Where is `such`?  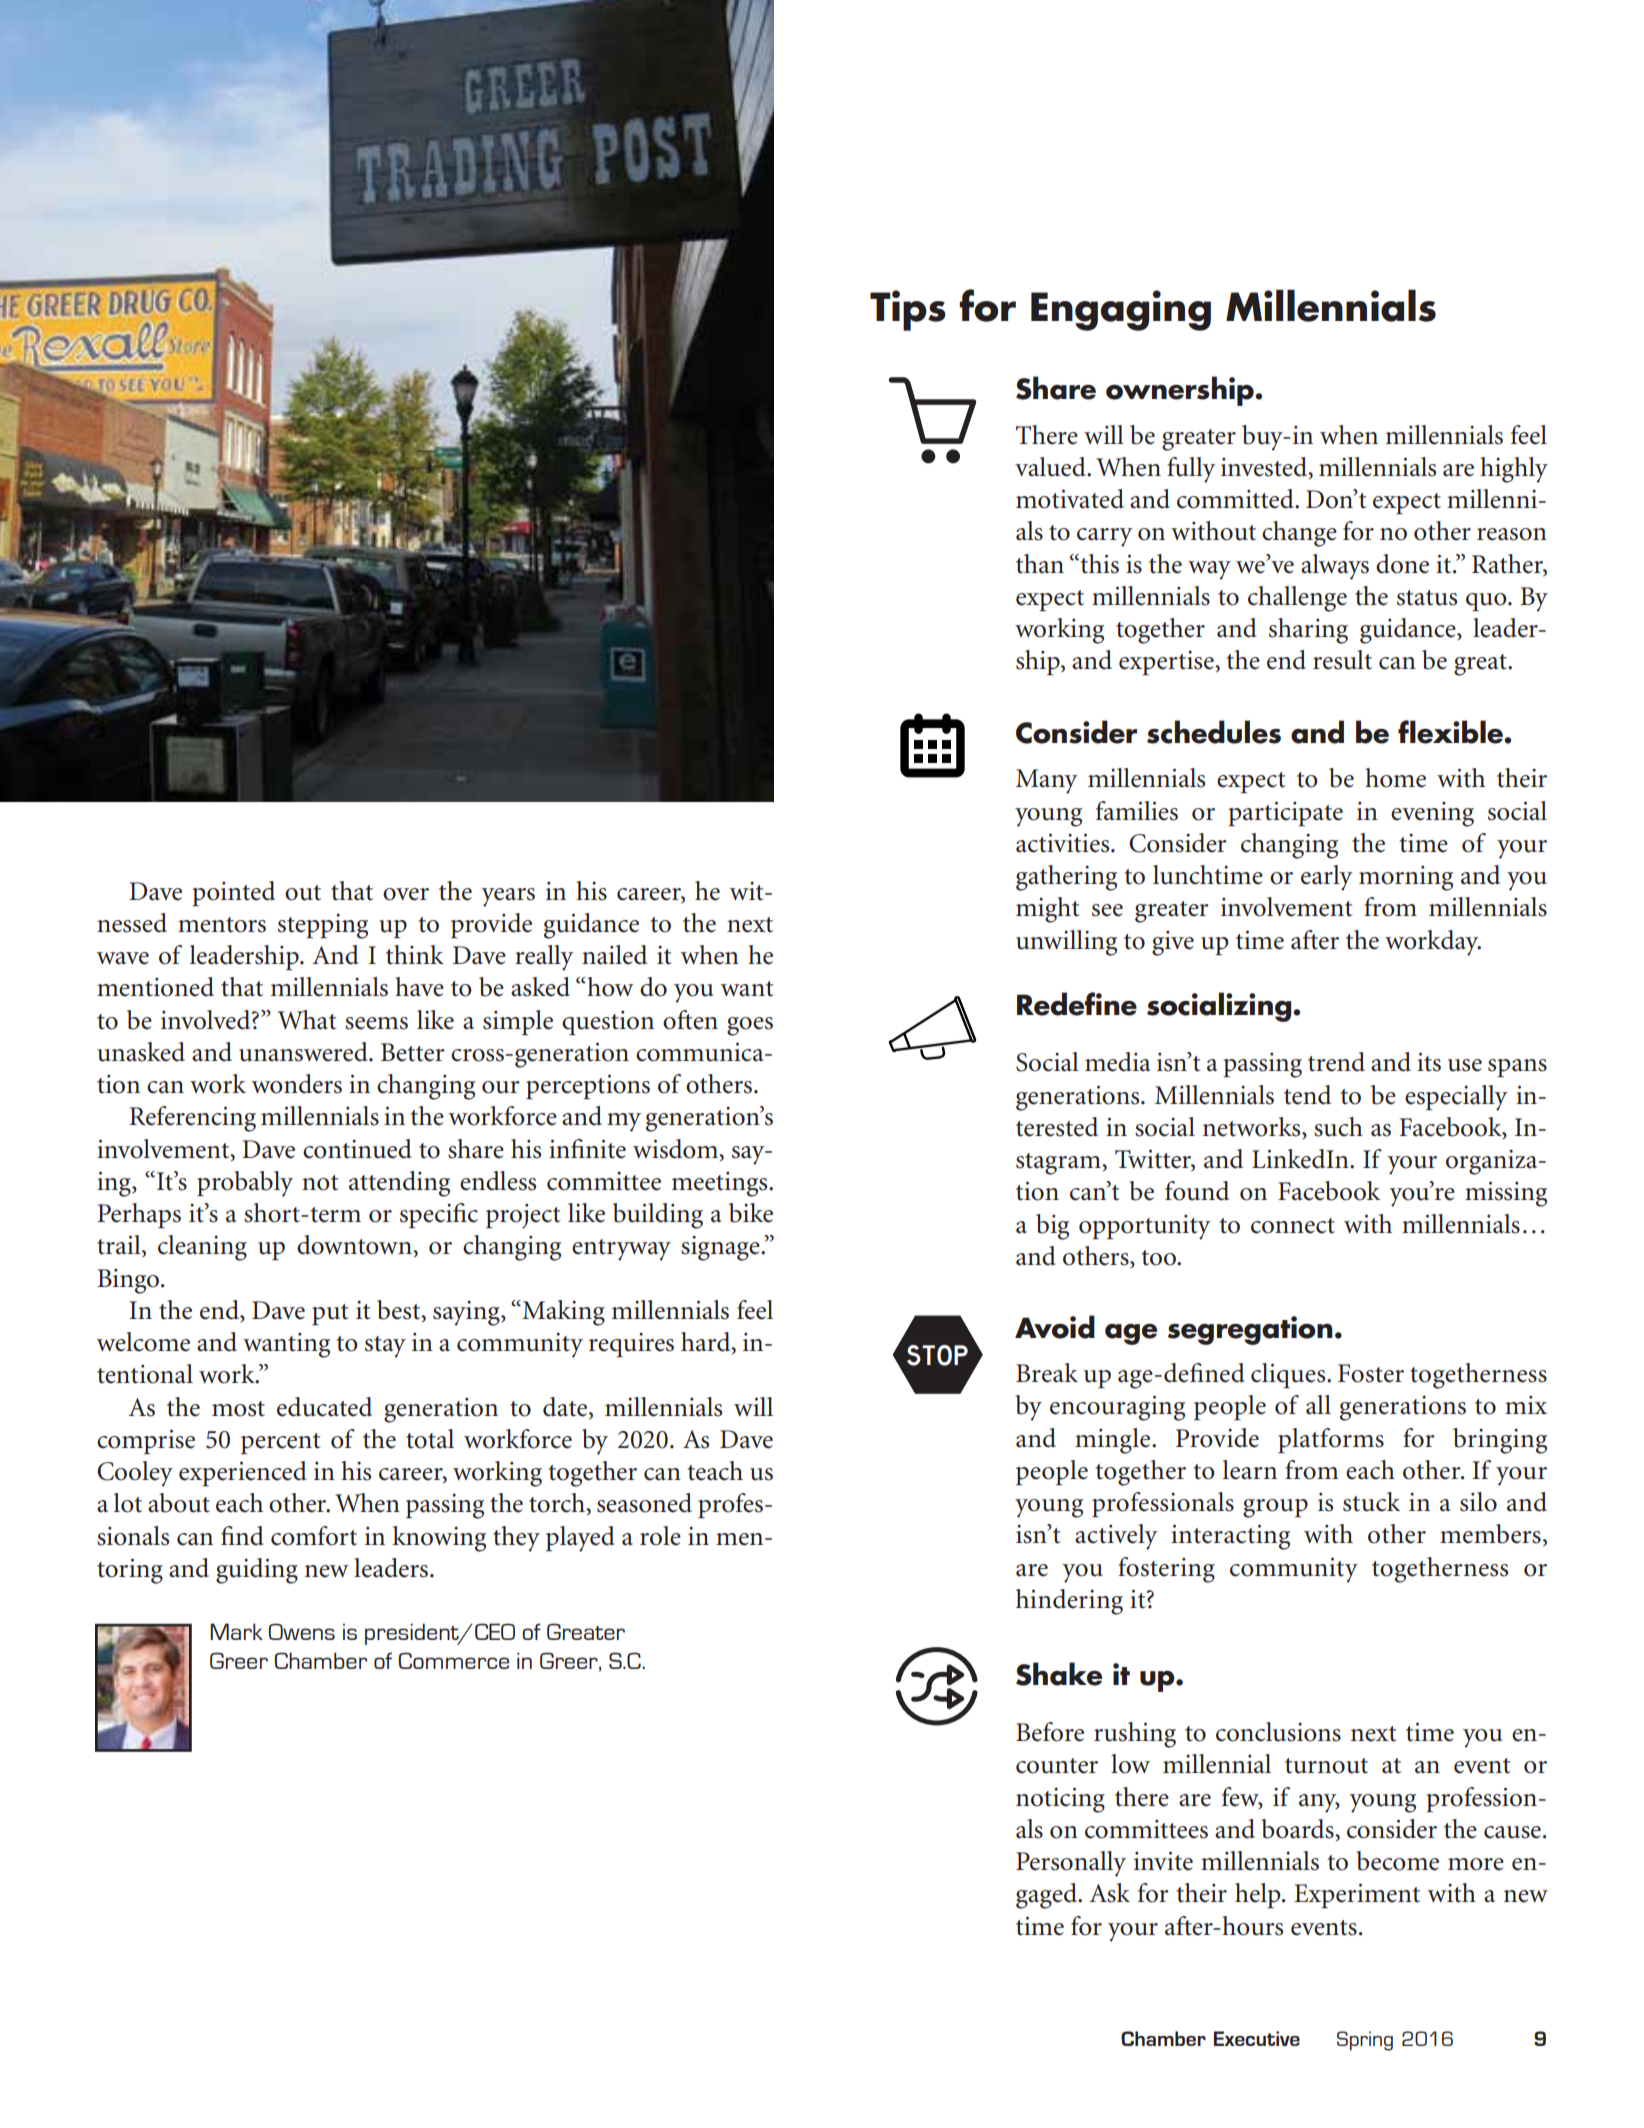 such is located at coordinates (1338, 1127).
